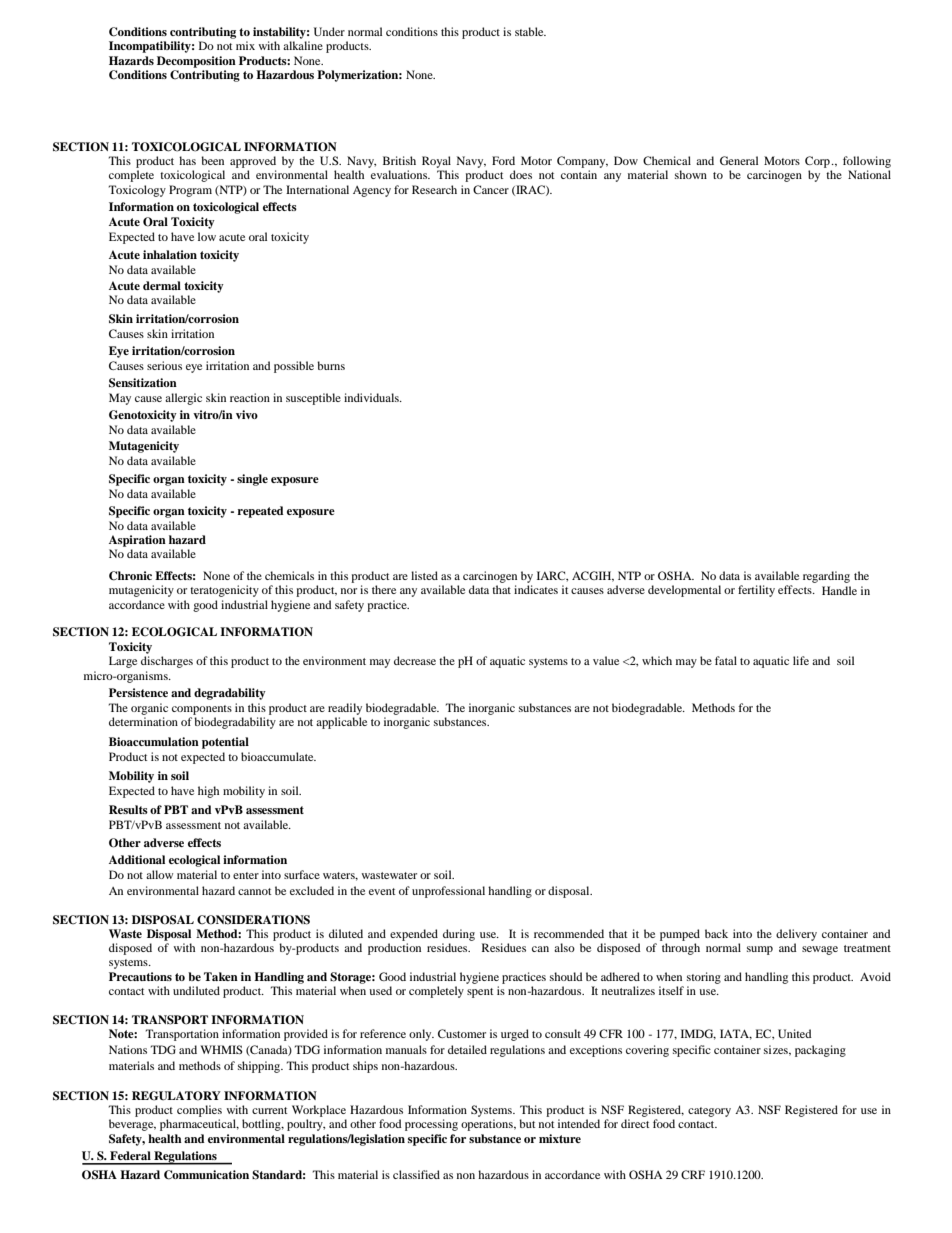 The height and width of the screenshot is (1233, 952). I want to click on operations, so click(488, 1125).
